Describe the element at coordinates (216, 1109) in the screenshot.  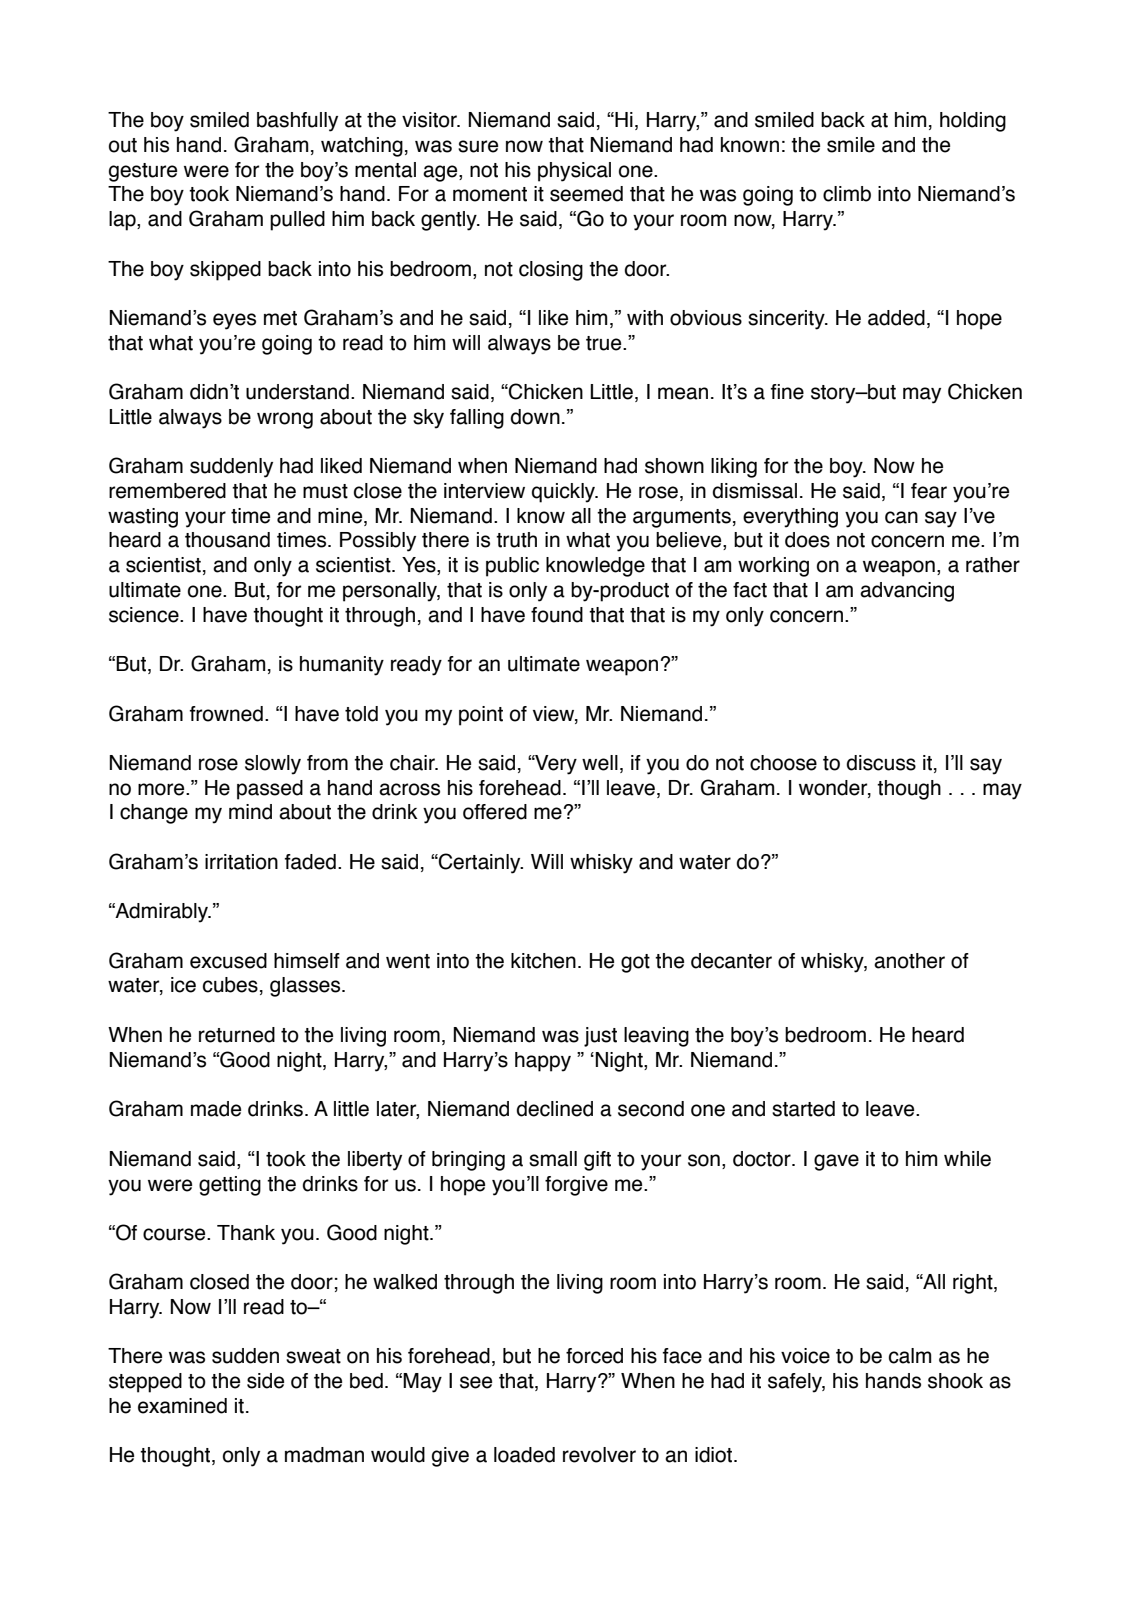
I see `made` at that location.
